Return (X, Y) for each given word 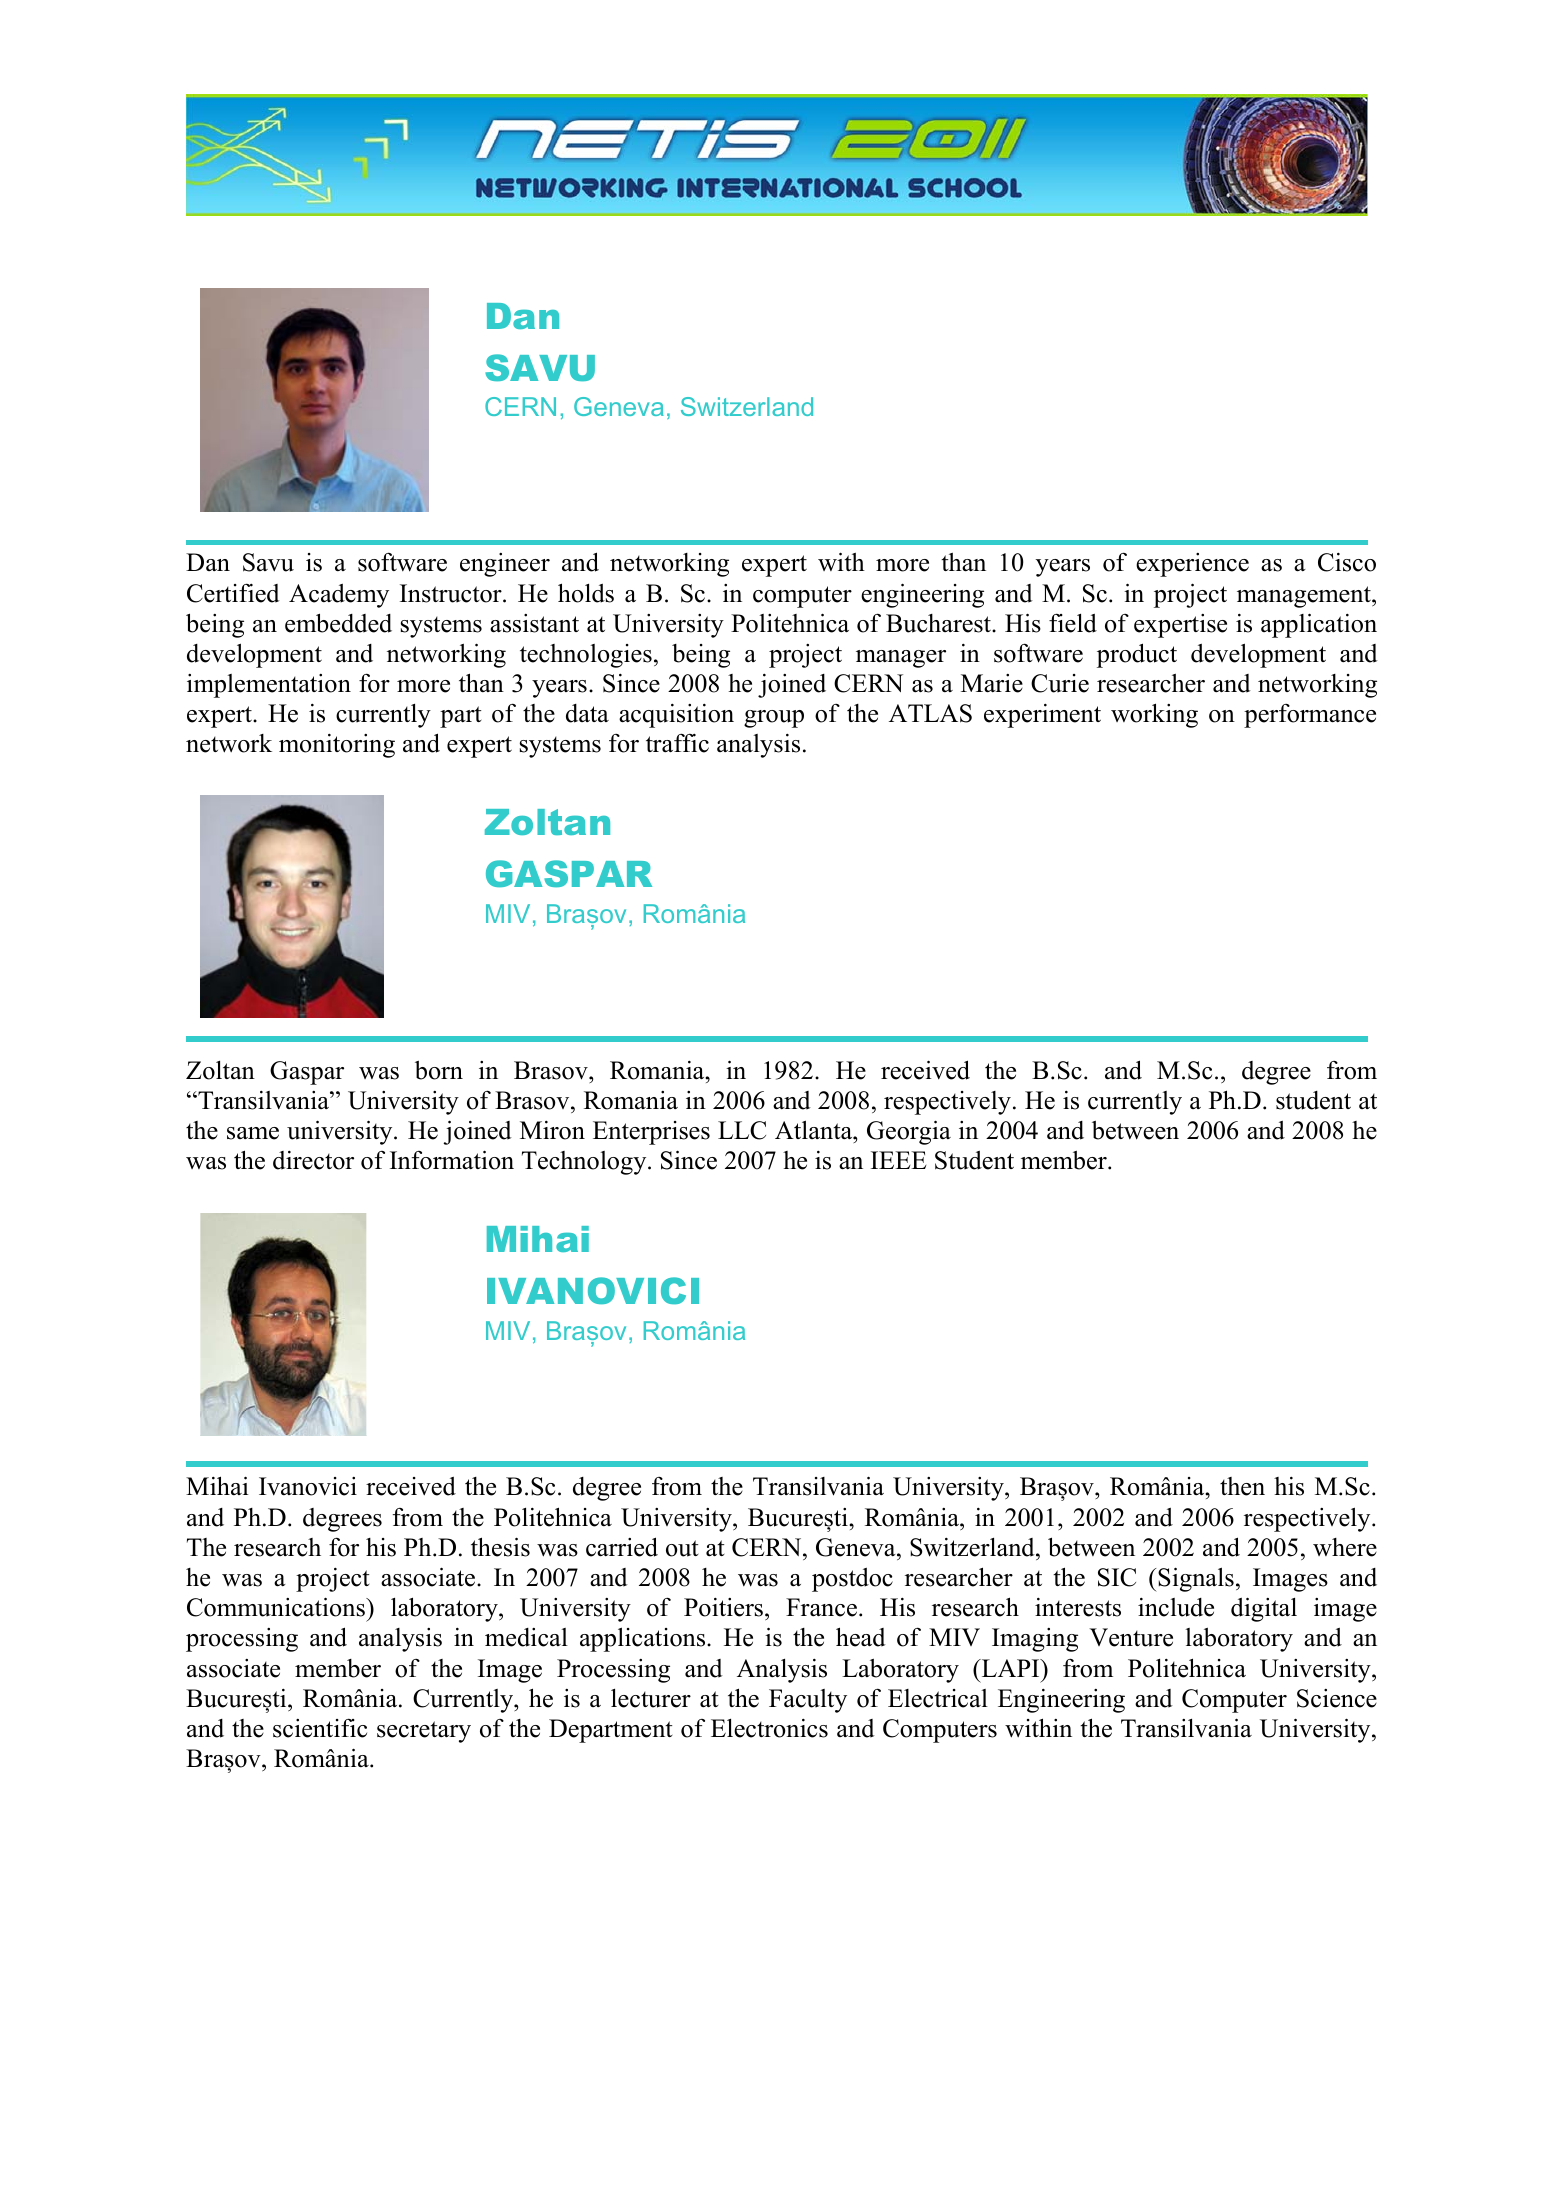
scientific (320, 1728)
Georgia (909, 1132)
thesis (500, 1547)
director (313, 1160)
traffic (677, 743)
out (682, 1548)
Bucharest (939, 623)
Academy (339, 596)
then (1242, 1486)
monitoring (337, 746)
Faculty (808, 1701)
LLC (742, 1130)
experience (1192, 565)
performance (1310, 716)
